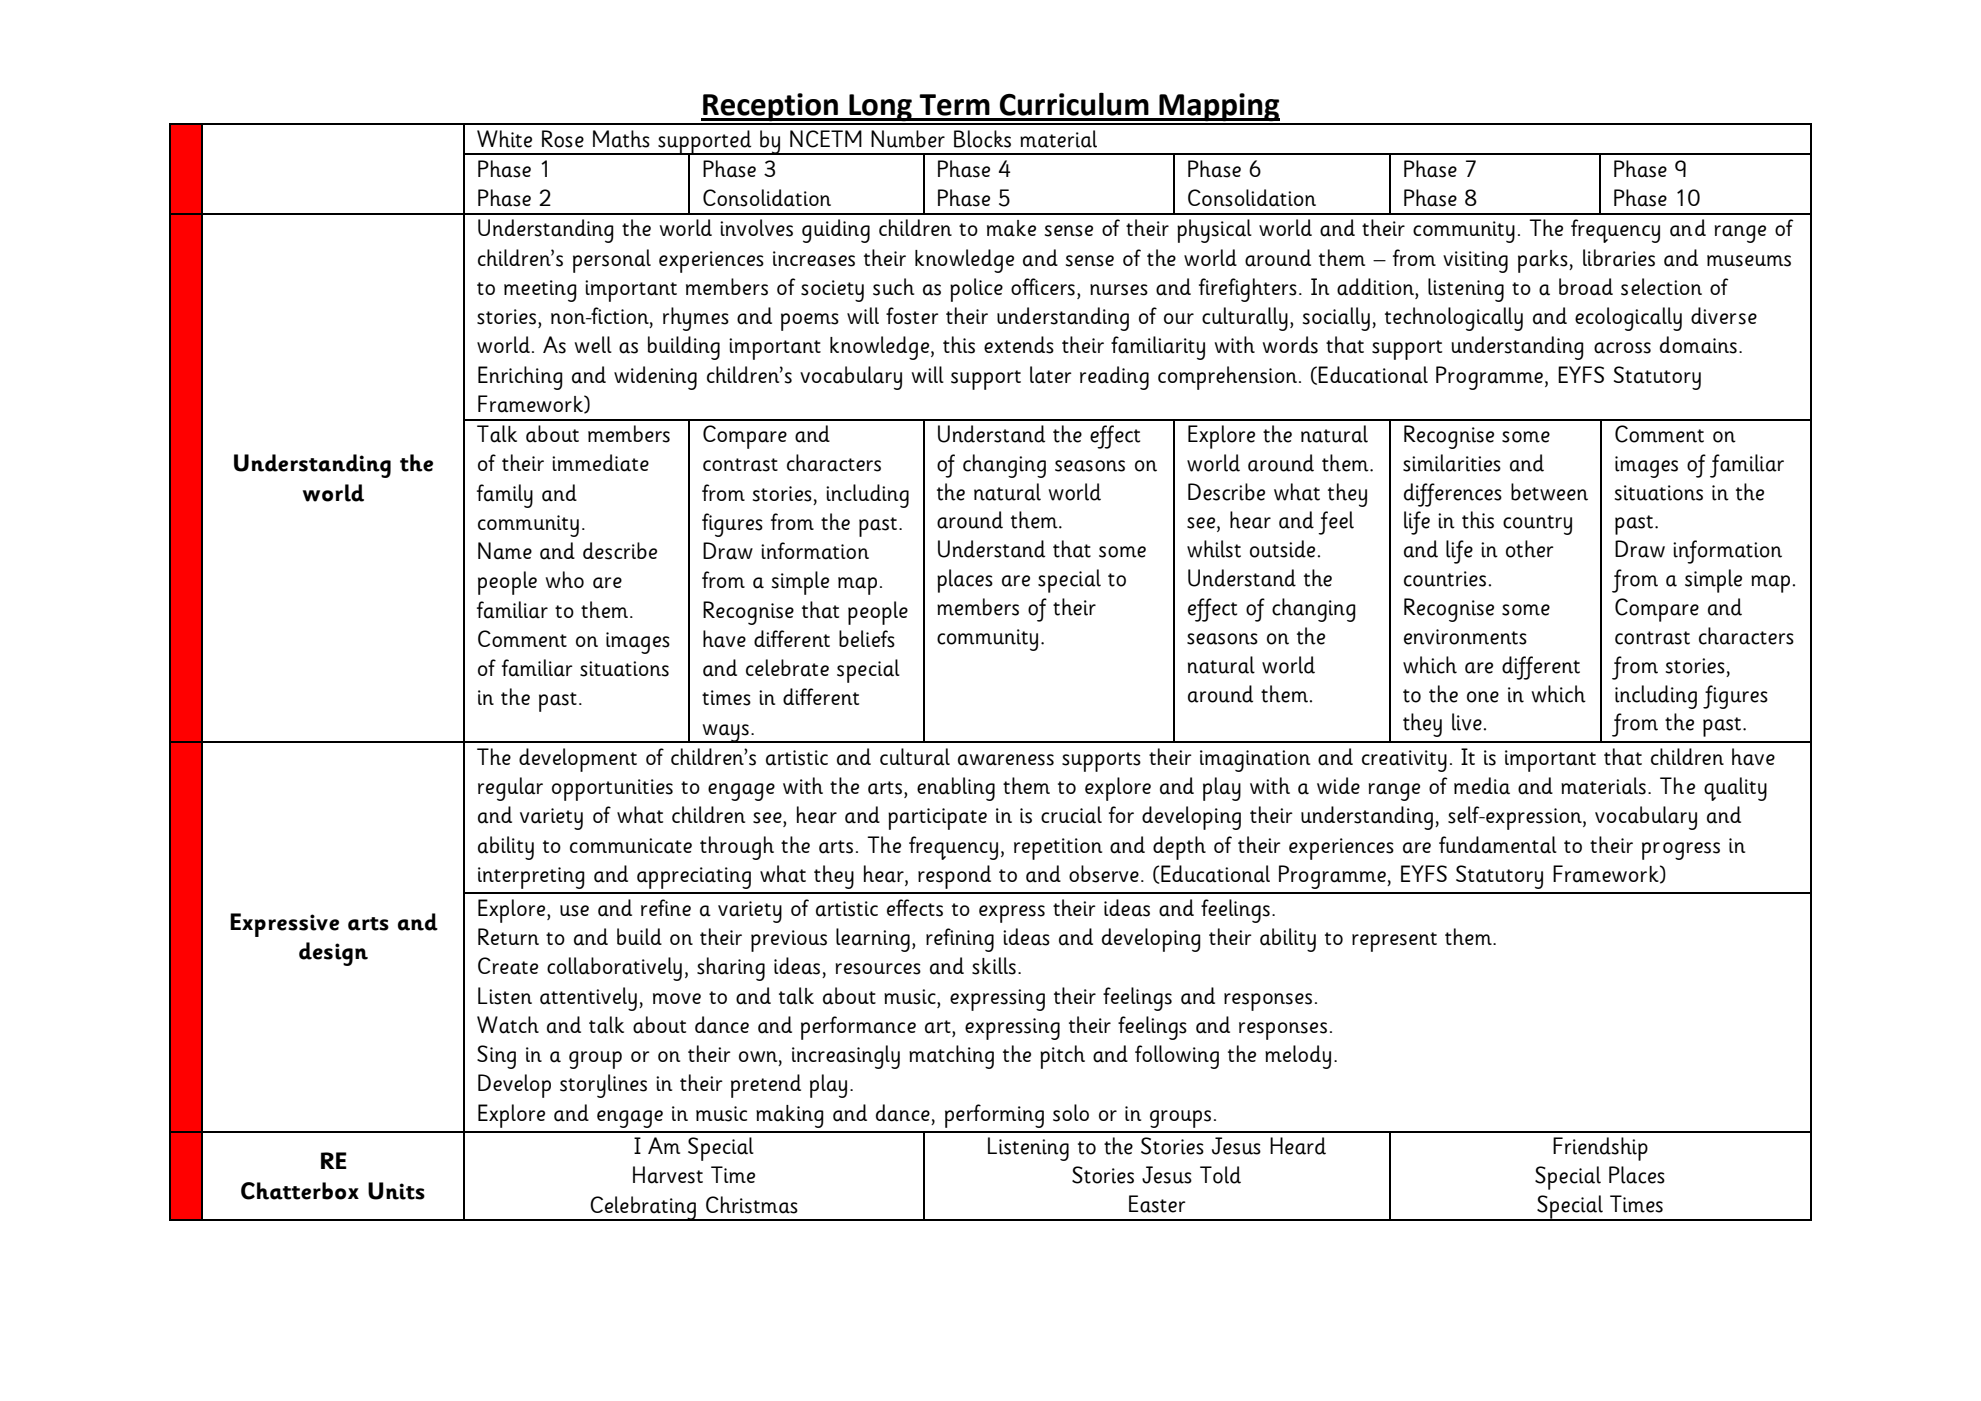 The width and height of the image is (1981, 1401). What do you see at coordinates (1498, 845) in the image?
I see `fundamental` at bounding box center [1498, 845].
